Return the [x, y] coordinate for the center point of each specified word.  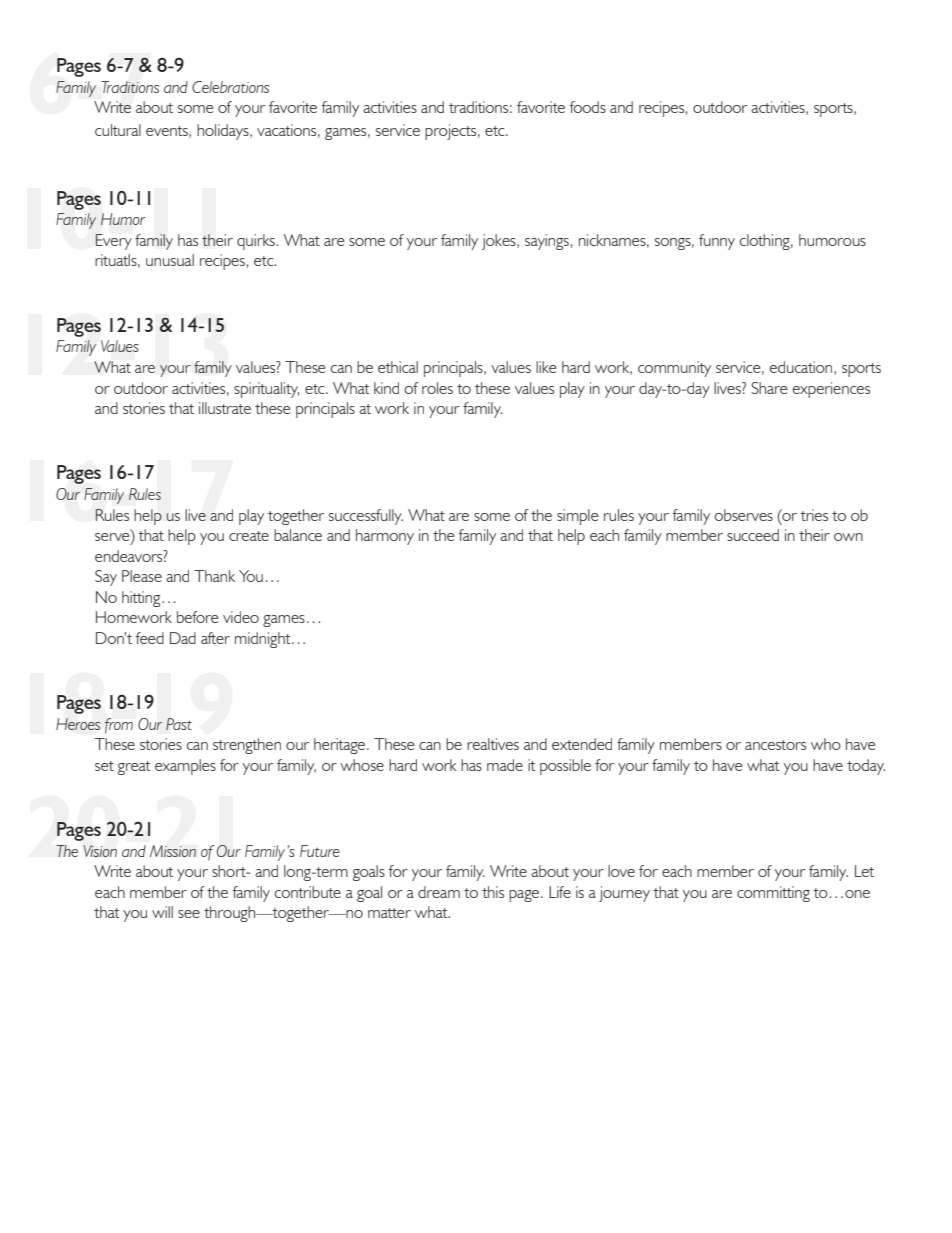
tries [814, 515]
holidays [224, 132]
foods [588, 107]
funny [717, 242]
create [249, 536]
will [162, 912]
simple [577, 517]
